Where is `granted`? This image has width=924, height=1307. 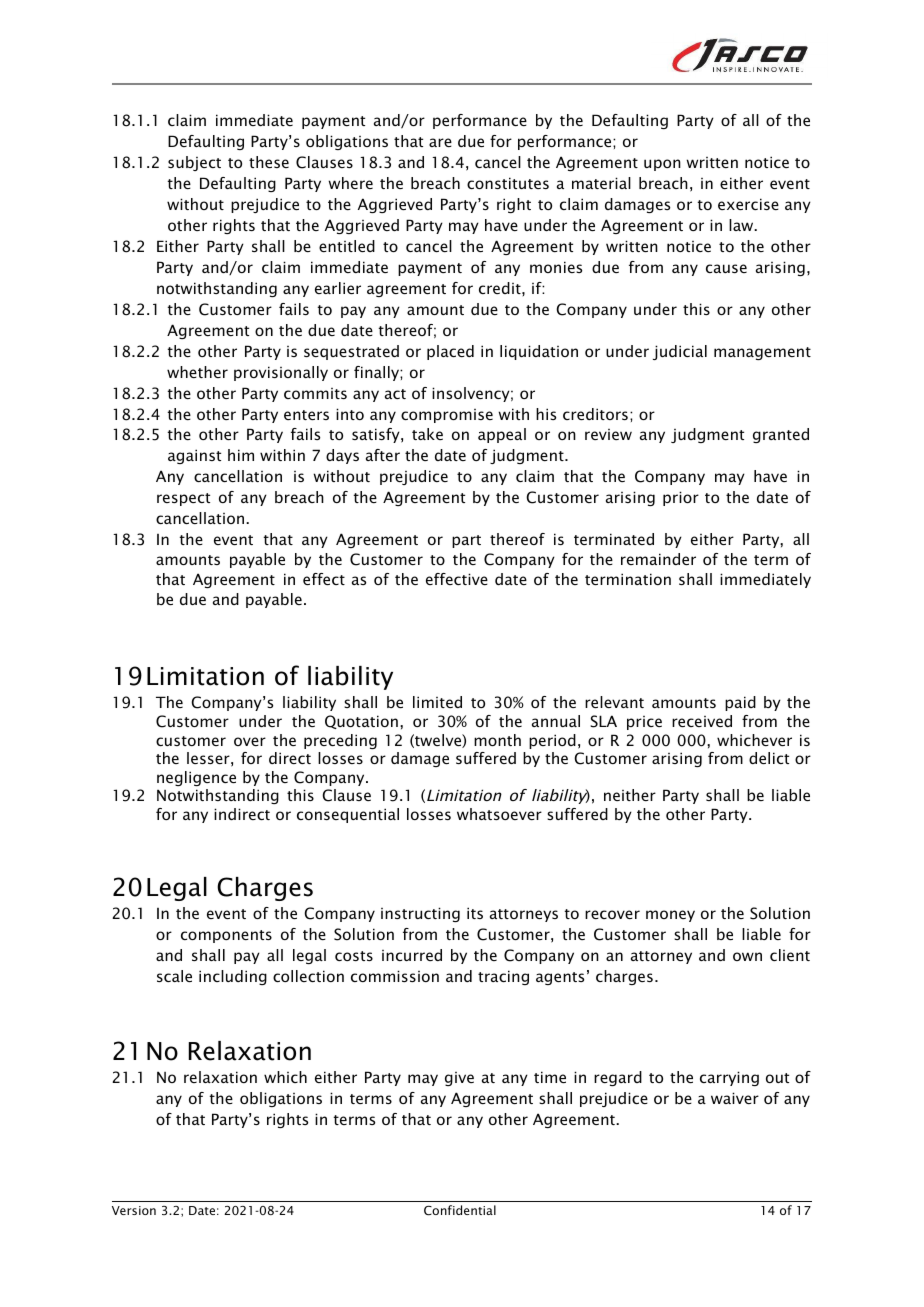
granted is located at coordinates (781, 435).
